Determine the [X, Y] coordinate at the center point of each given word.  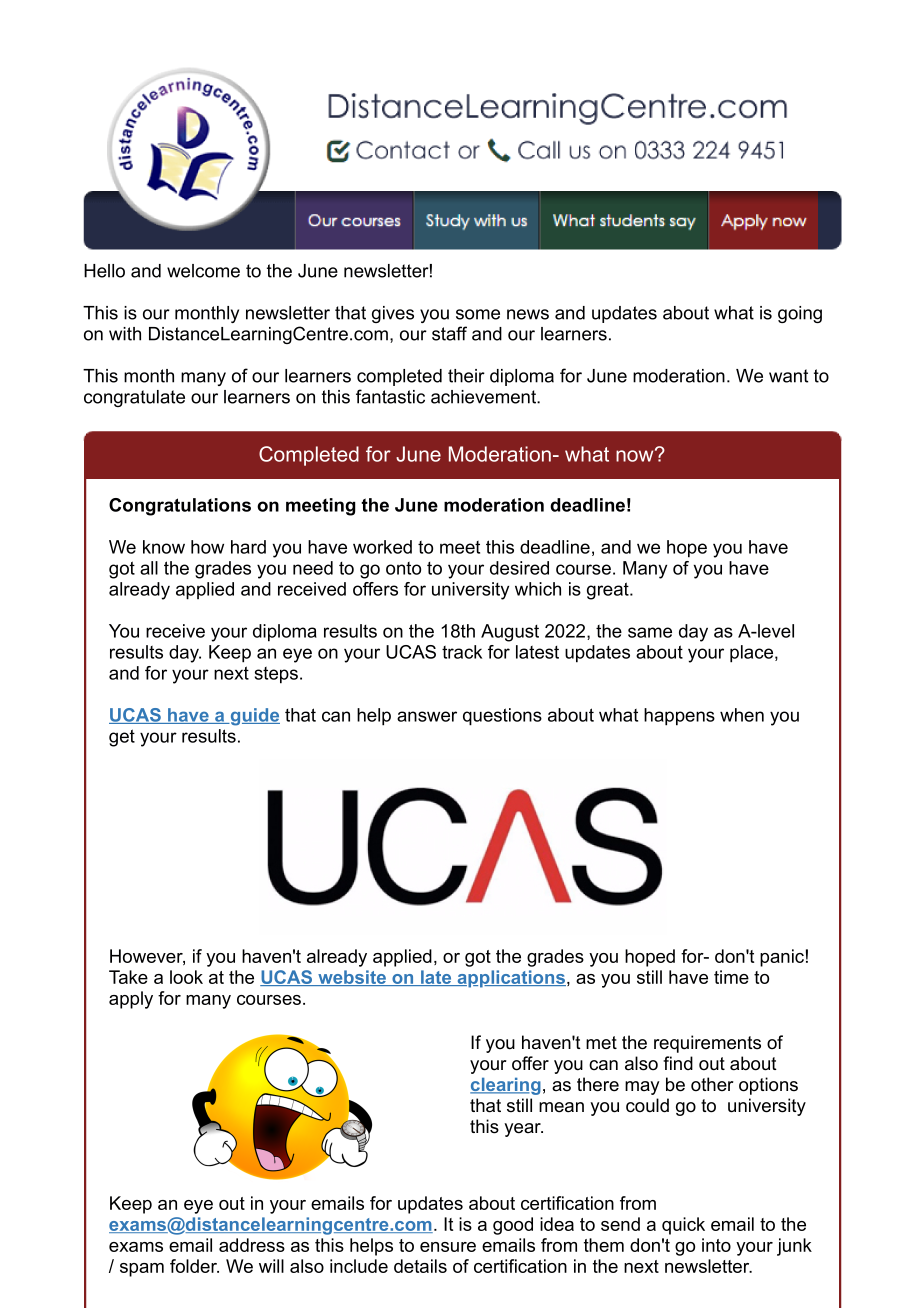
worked [382, 547]
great [609, 591]
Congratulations [180, 507]
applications [510, 979]
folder [194, 1266]
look [186, 977]
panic [782, 958]
